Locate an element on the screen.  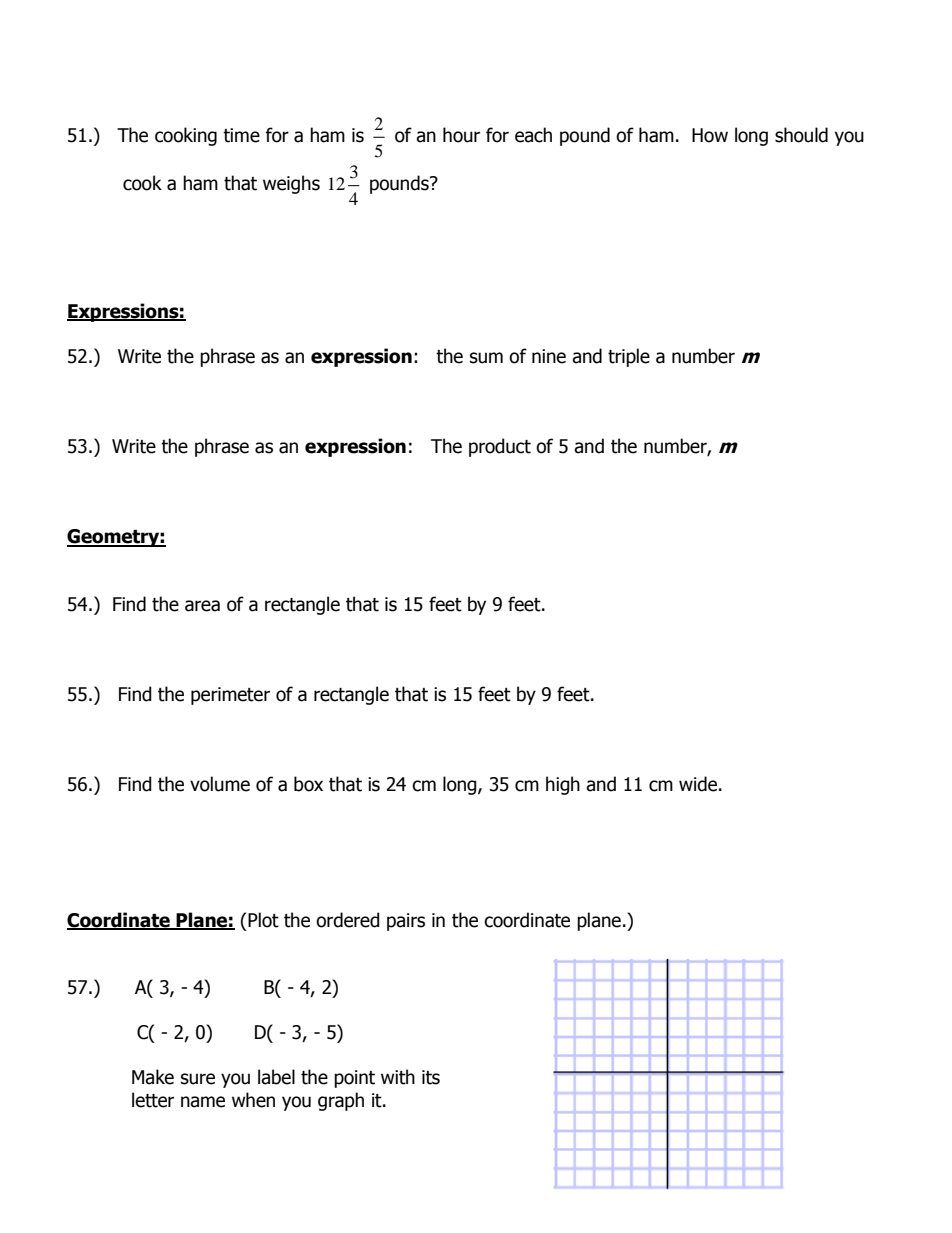
sure is located at coordinates (198, 1079).
